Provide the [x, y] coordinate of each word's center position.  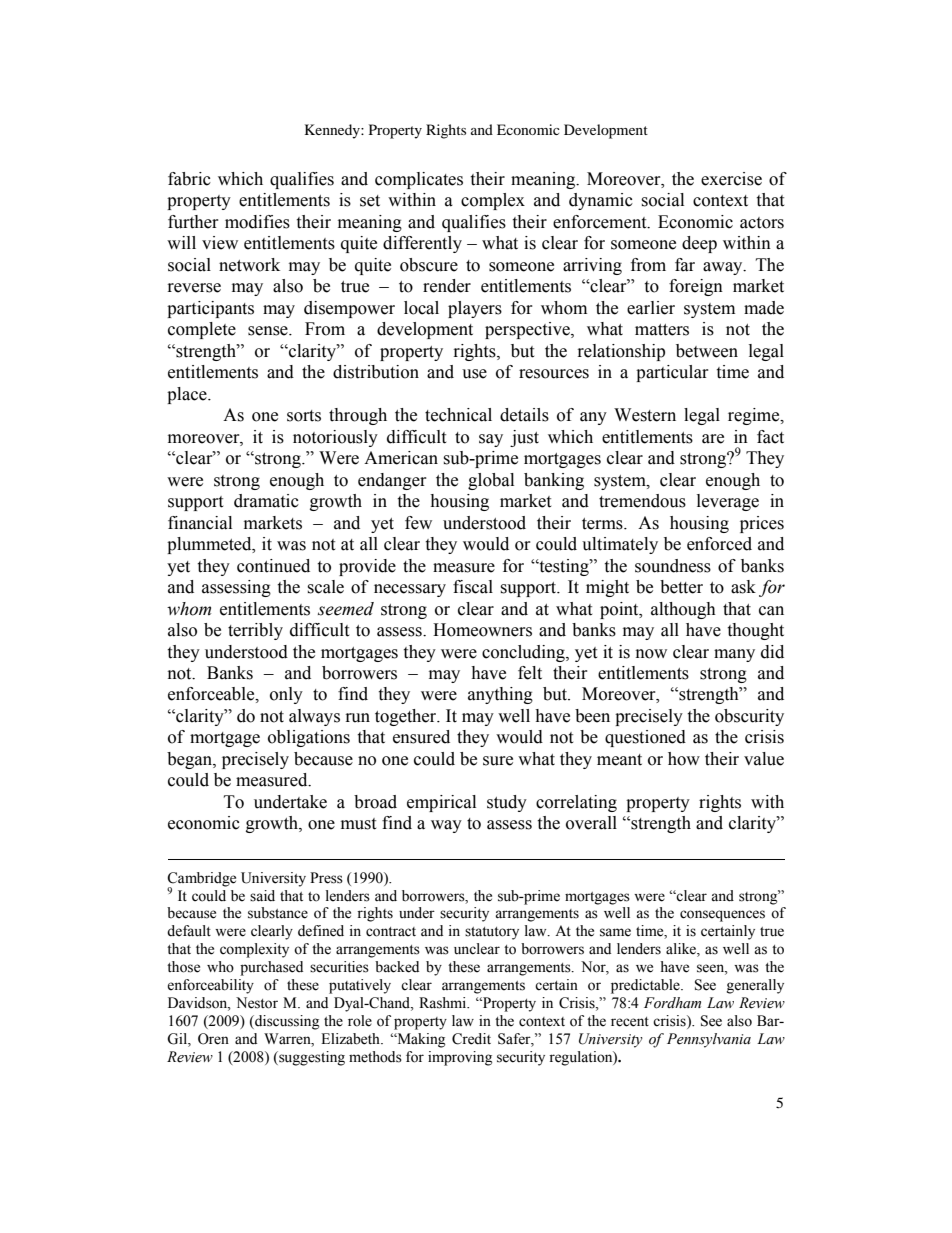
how [684, 759]
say [491, 440]
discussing [286, 1022]
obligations [309, 738]
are [713, 439]
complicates [419, 180]
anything [500, 695]
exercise [731, 179]
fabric [189, 179]
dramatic [266, 501]
